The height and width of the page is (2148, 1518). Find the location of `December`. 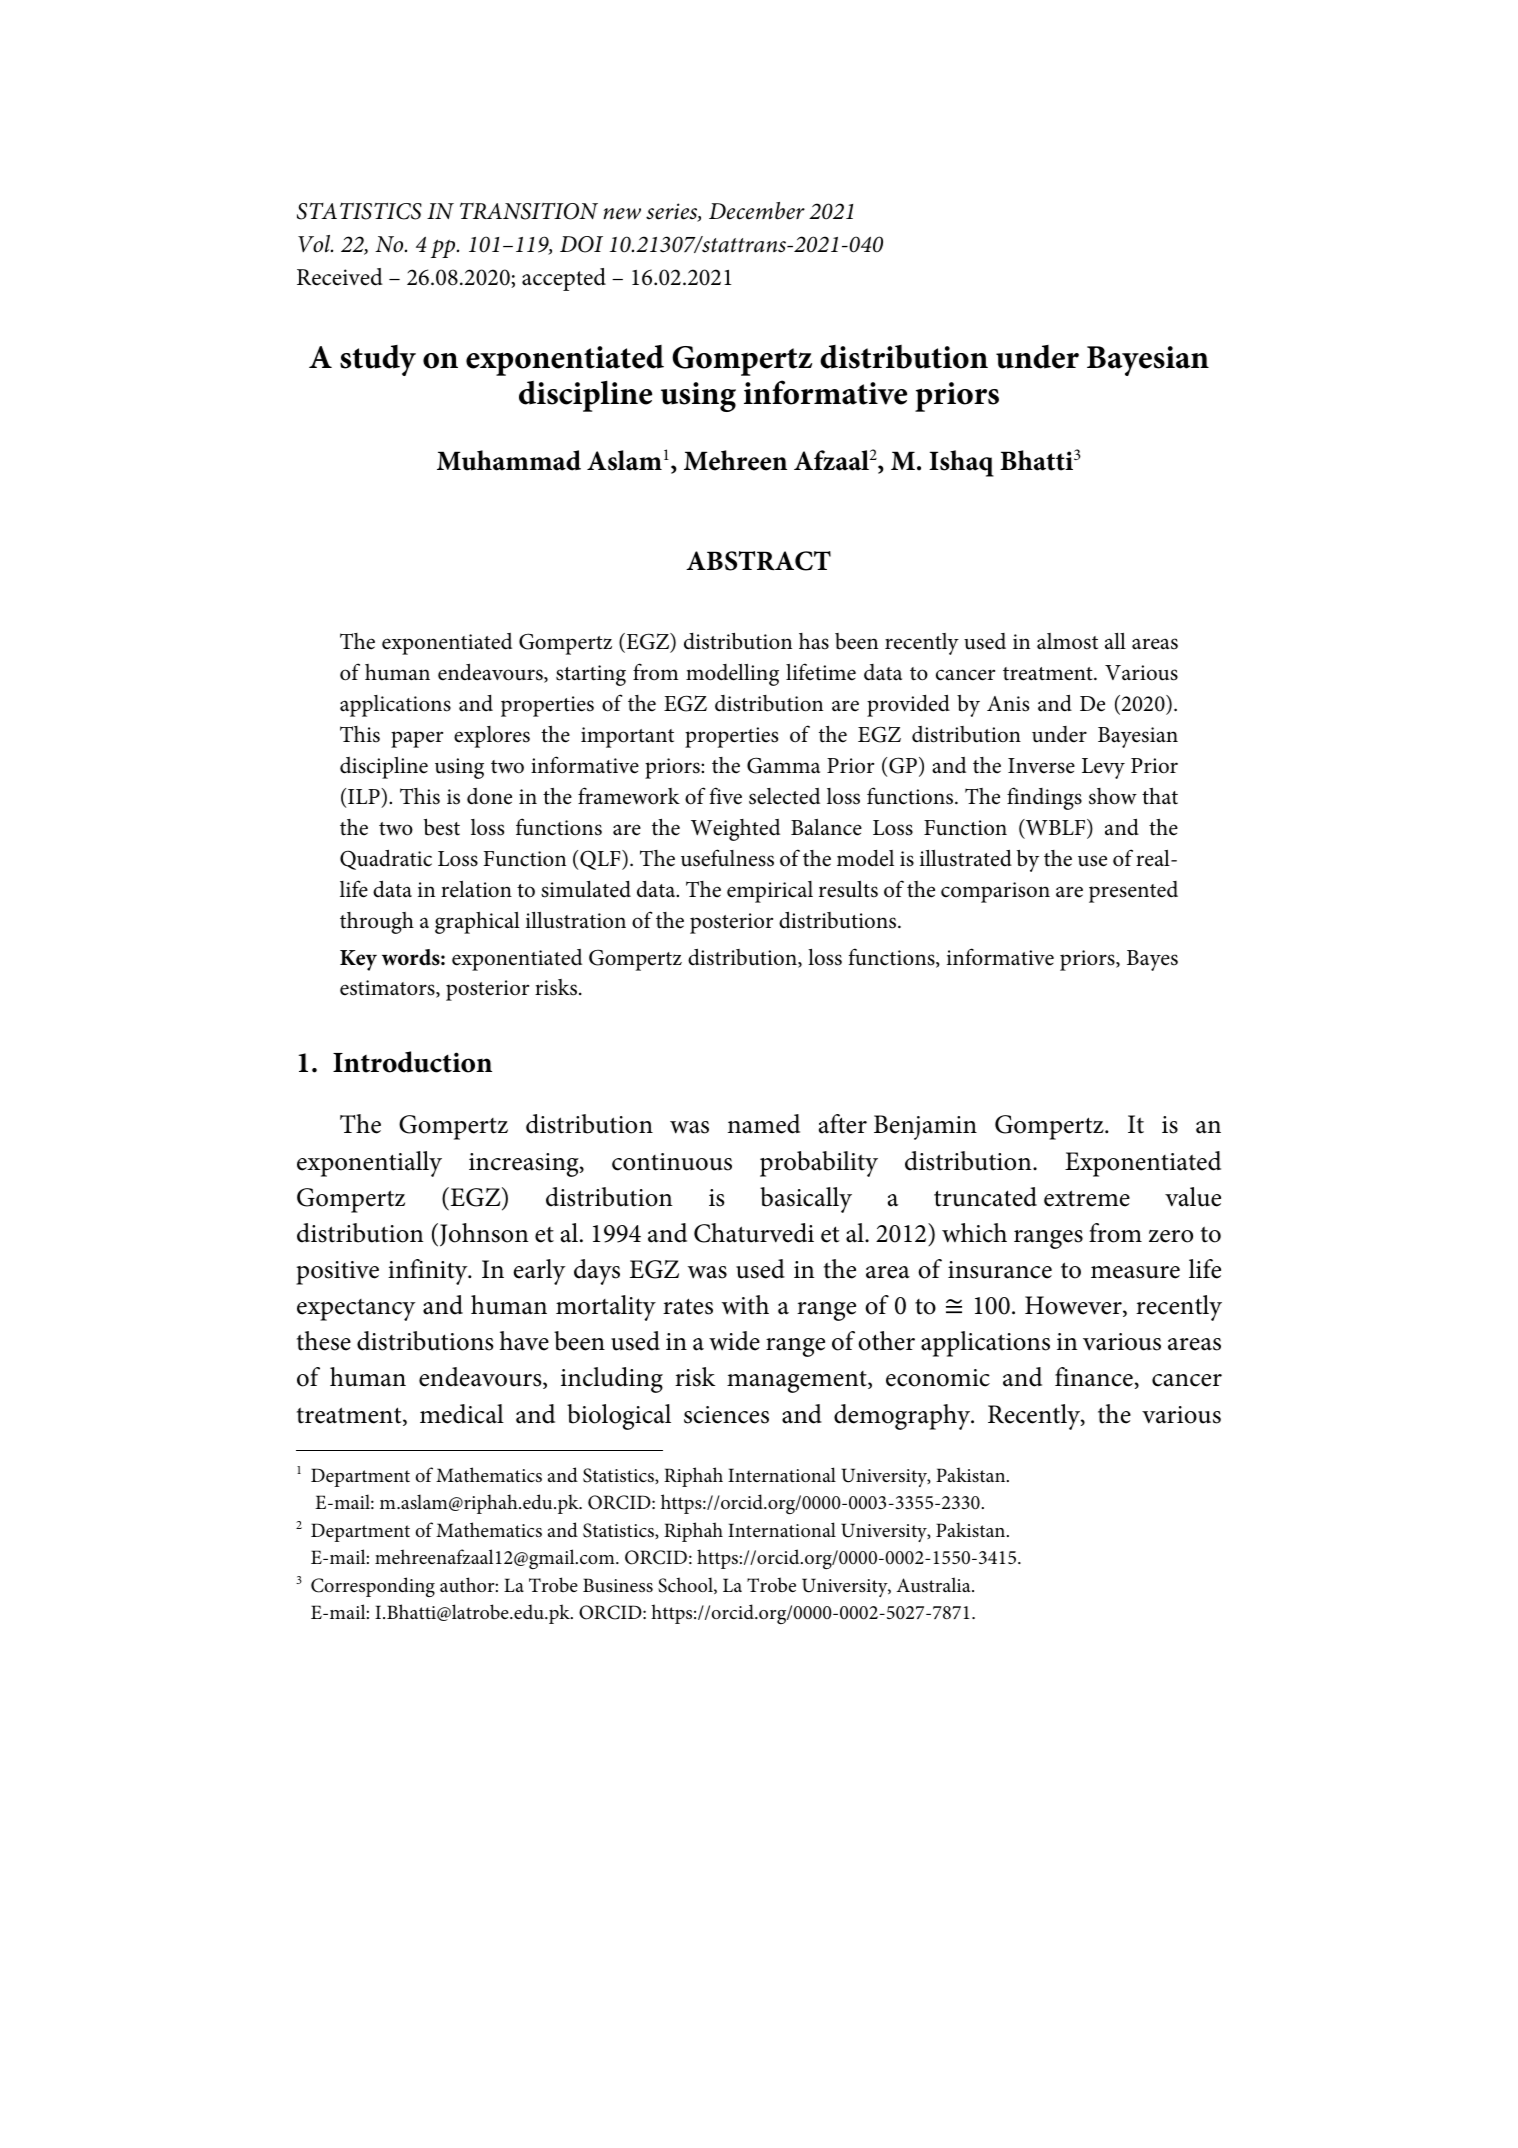

December is located at coordinates (757, 211).
